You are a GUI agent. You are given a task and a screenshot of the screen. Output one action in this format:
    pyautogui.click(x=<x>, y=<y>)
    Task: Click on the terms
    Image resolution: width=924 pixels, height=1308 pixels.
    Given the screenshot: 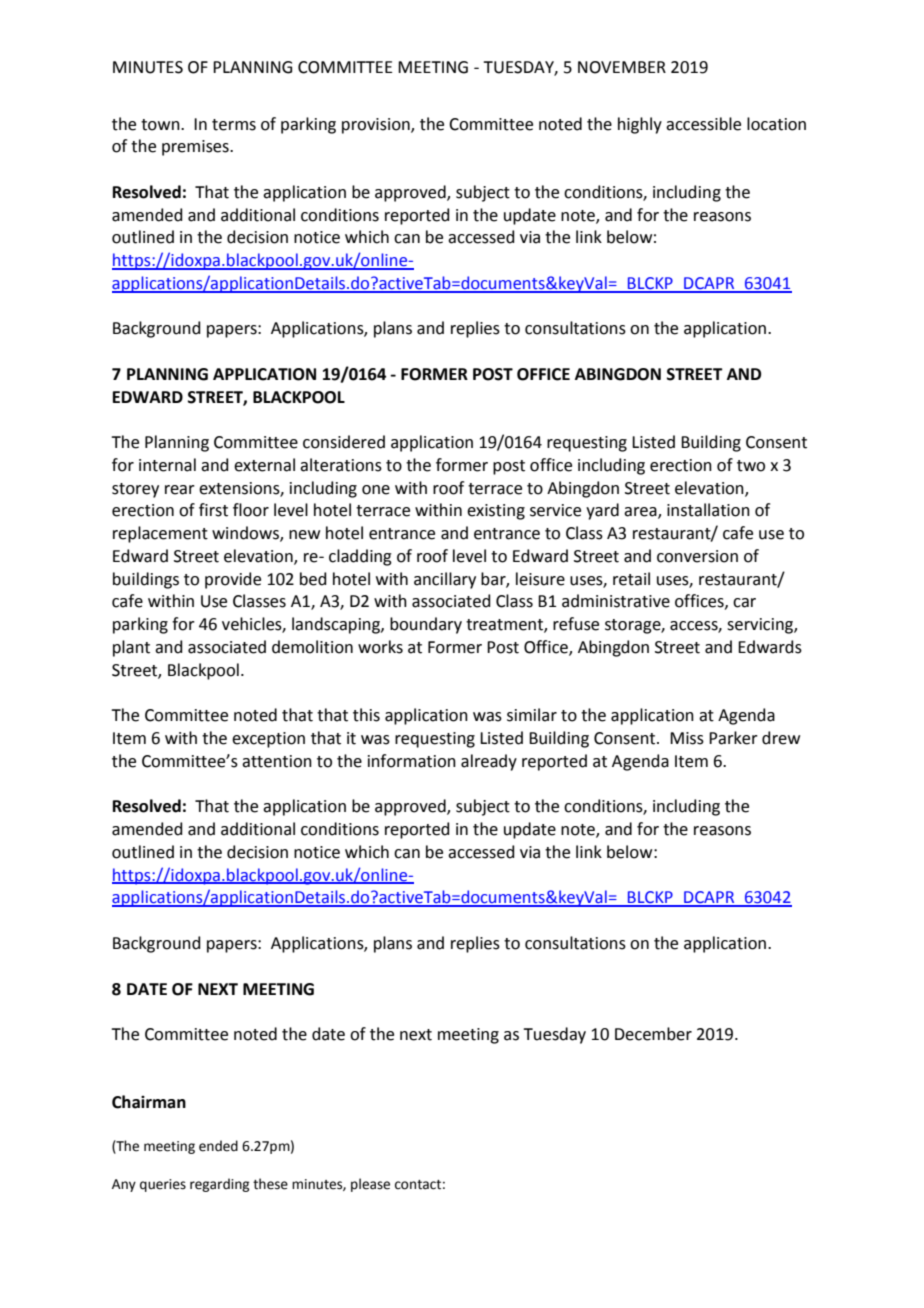 What is the action you would take?
    pyautogui.click(x=234, y=125)
